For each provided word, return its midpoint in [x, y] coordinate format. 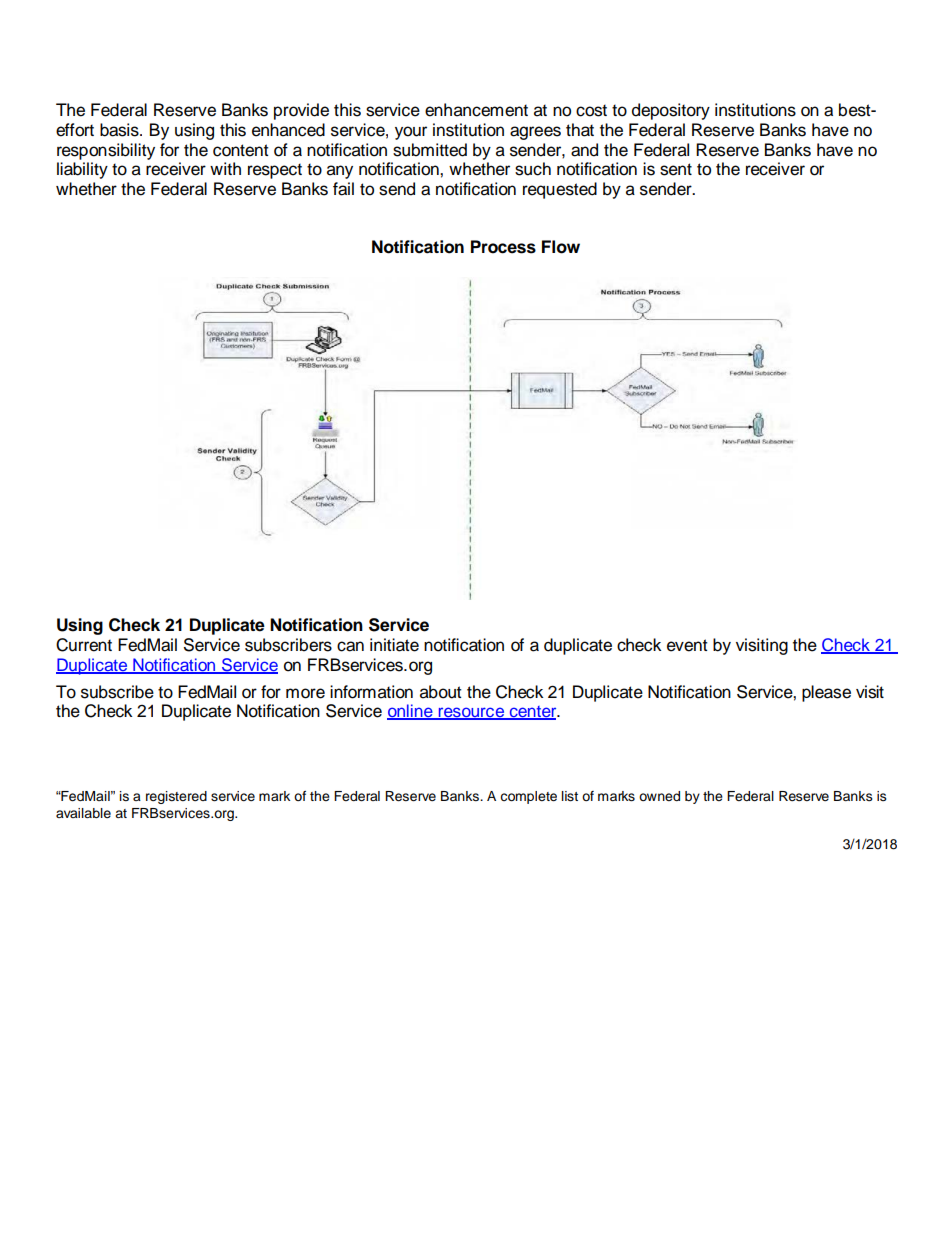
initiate [394, 645]
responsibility [106, 151]
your [411, 133]
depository [671, 111]
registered [176, 797]
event [687, 645]
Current [84, 645]
